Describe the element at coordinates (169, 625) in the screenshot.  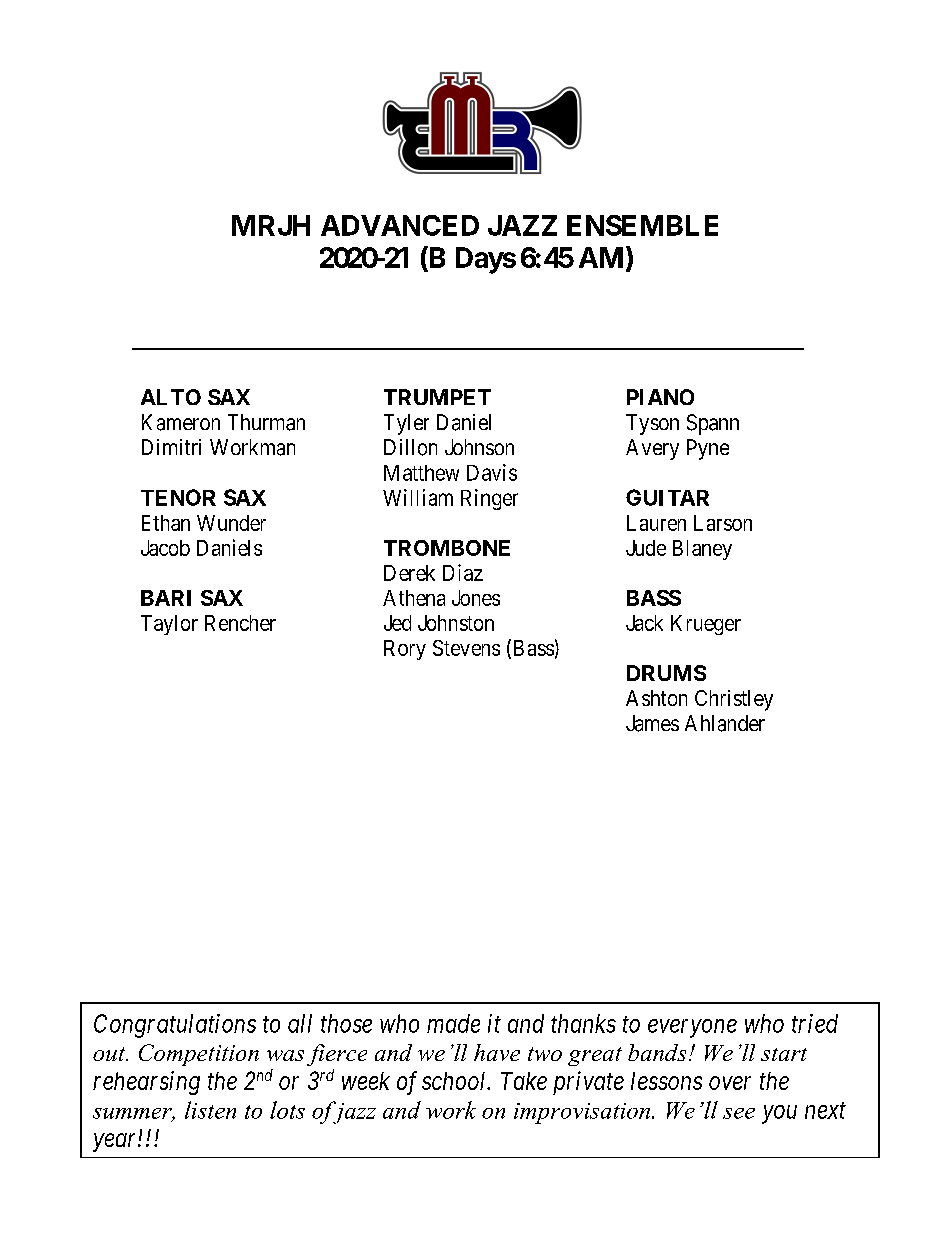
I see `Taylor` at that location.
